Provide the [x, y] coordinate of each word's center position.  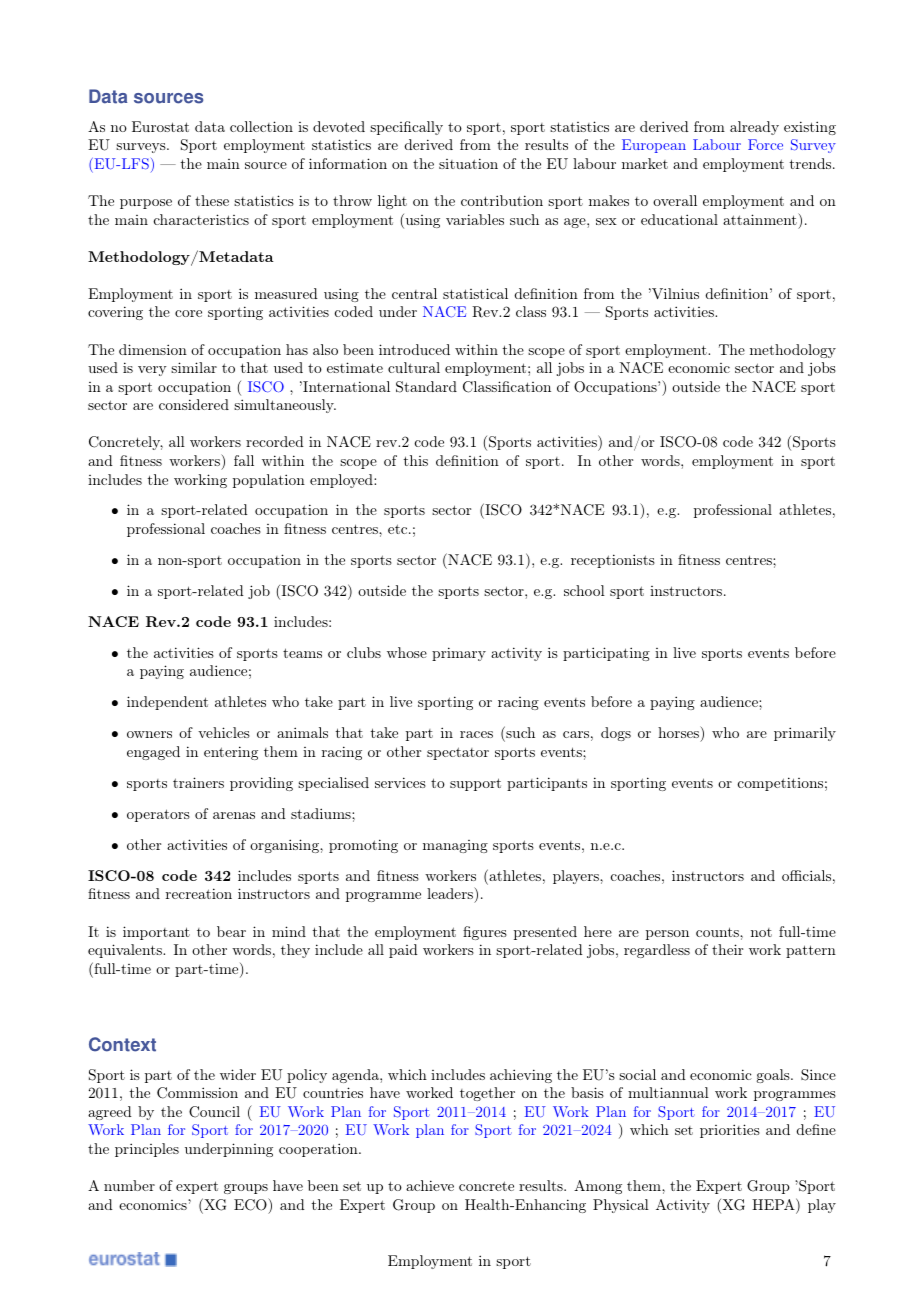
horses [679, 732]
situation [468, 163]
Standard [426, 387]
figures [485, 933]
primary [459, 654]
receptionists [613, 561]
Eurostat [160, 126]
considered [194, 404]
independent [167, 703]
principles [147, 1150]
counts [718, 932]
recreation [199, 893]
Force [765, 144]
